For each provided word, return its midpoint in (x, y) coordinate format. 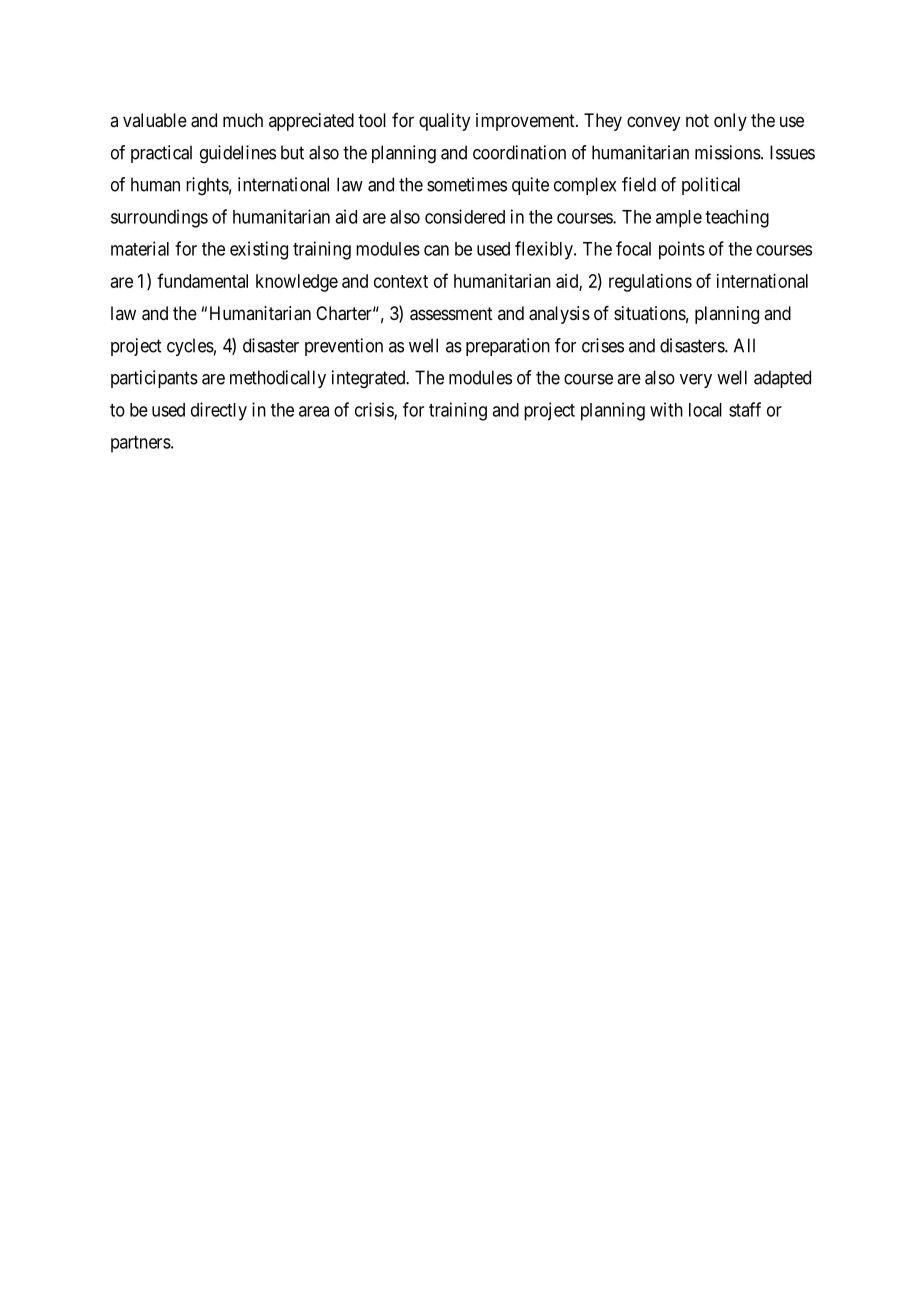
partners (141, 444)
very (696, 381)
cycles (190, 347)
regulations (650, 283)
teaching (737, 218)
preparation (508, 347)
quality (444, 122)
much (243, 120)
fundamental (202, 280)
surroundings (159, 218)
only (730, 122)
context (401, 281)
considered (465, 216)
